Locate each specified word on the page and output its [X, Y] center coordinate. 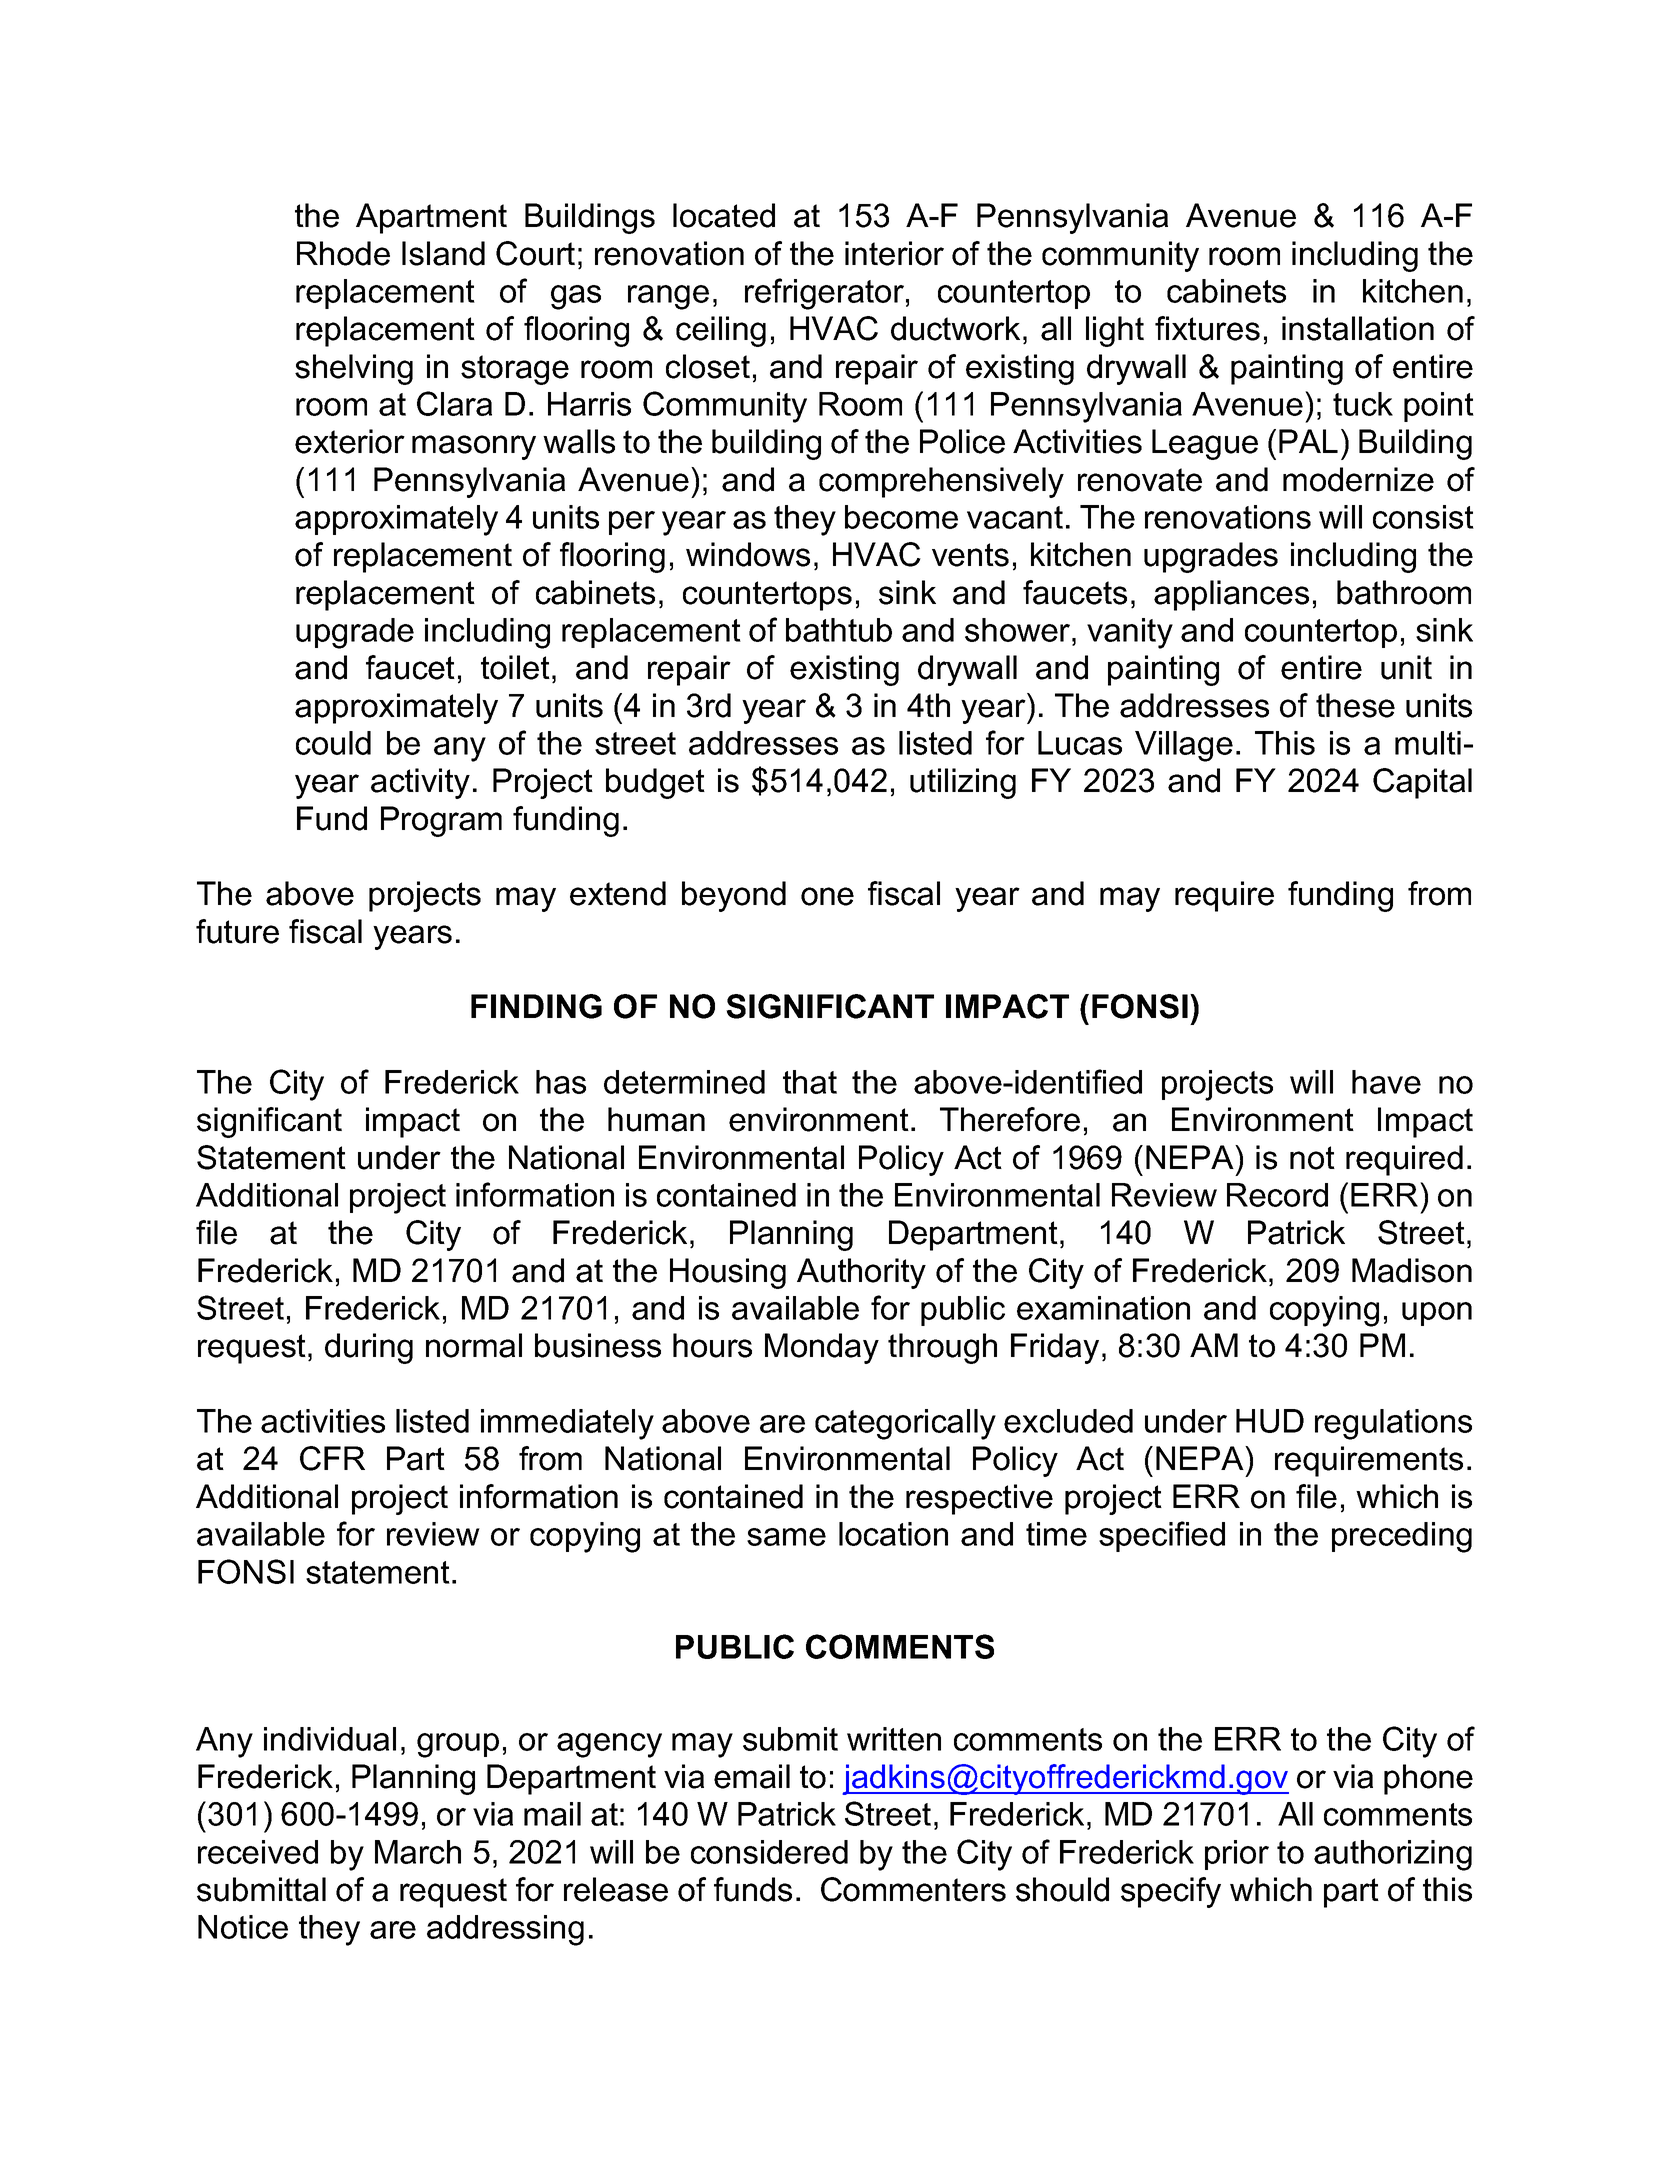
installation [1358, 328]
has [561, 1082]
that [810, 1082]
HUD [1270, 1421]
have [1386, 1082]
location [893, 1534]
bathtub [839, 630]
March [418, 1852]
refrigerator [824, 294]
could [333, 743]
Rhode [343, 253]
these [1355, 705]
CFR [332, 1458]
